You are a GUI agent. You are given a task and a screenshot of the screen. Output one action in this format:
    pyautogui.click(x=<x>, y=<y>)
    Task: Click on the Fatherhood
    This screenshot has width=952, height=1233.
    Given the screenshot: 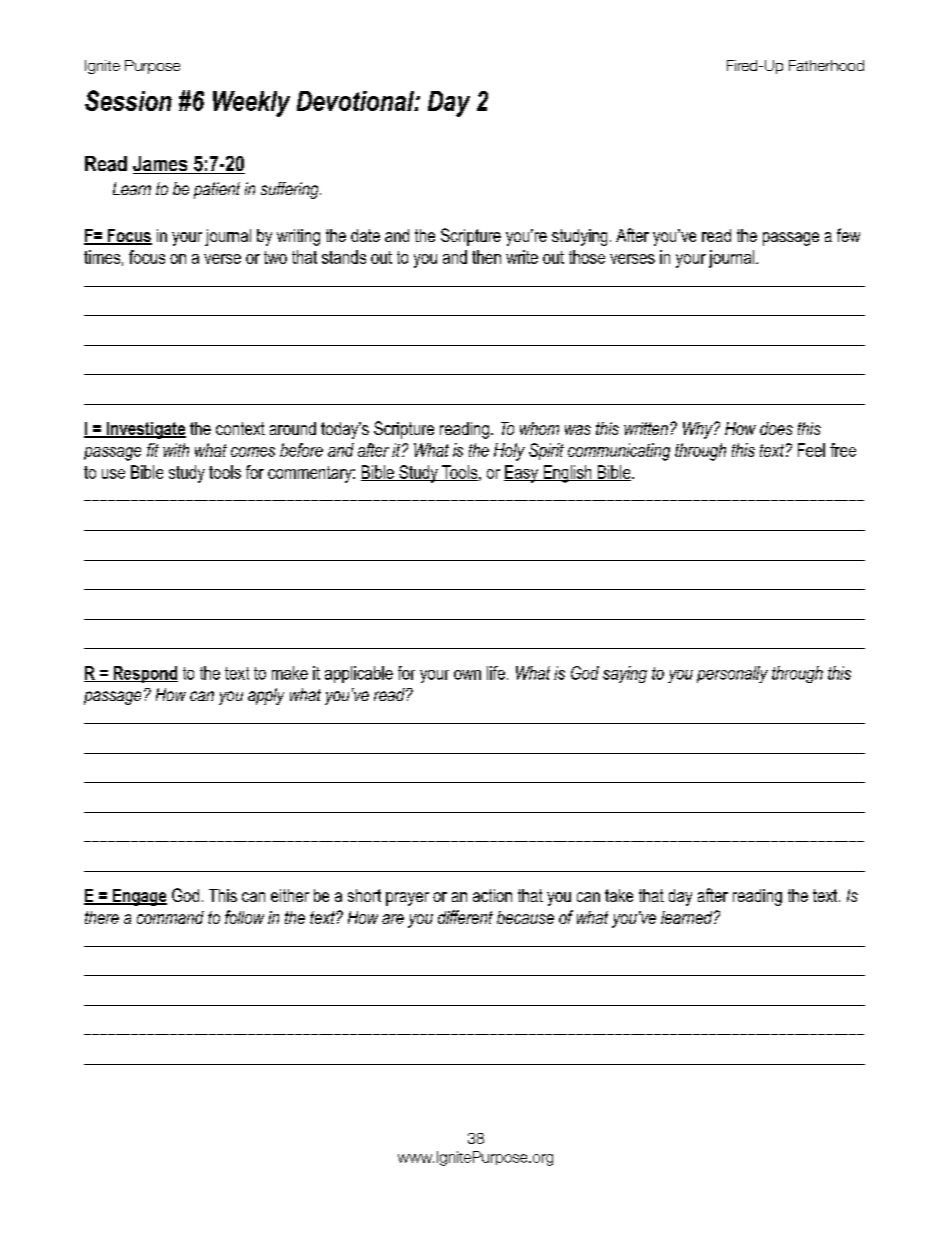 What is the action you would take?
    pyautogui.click(x=826, y=65)
